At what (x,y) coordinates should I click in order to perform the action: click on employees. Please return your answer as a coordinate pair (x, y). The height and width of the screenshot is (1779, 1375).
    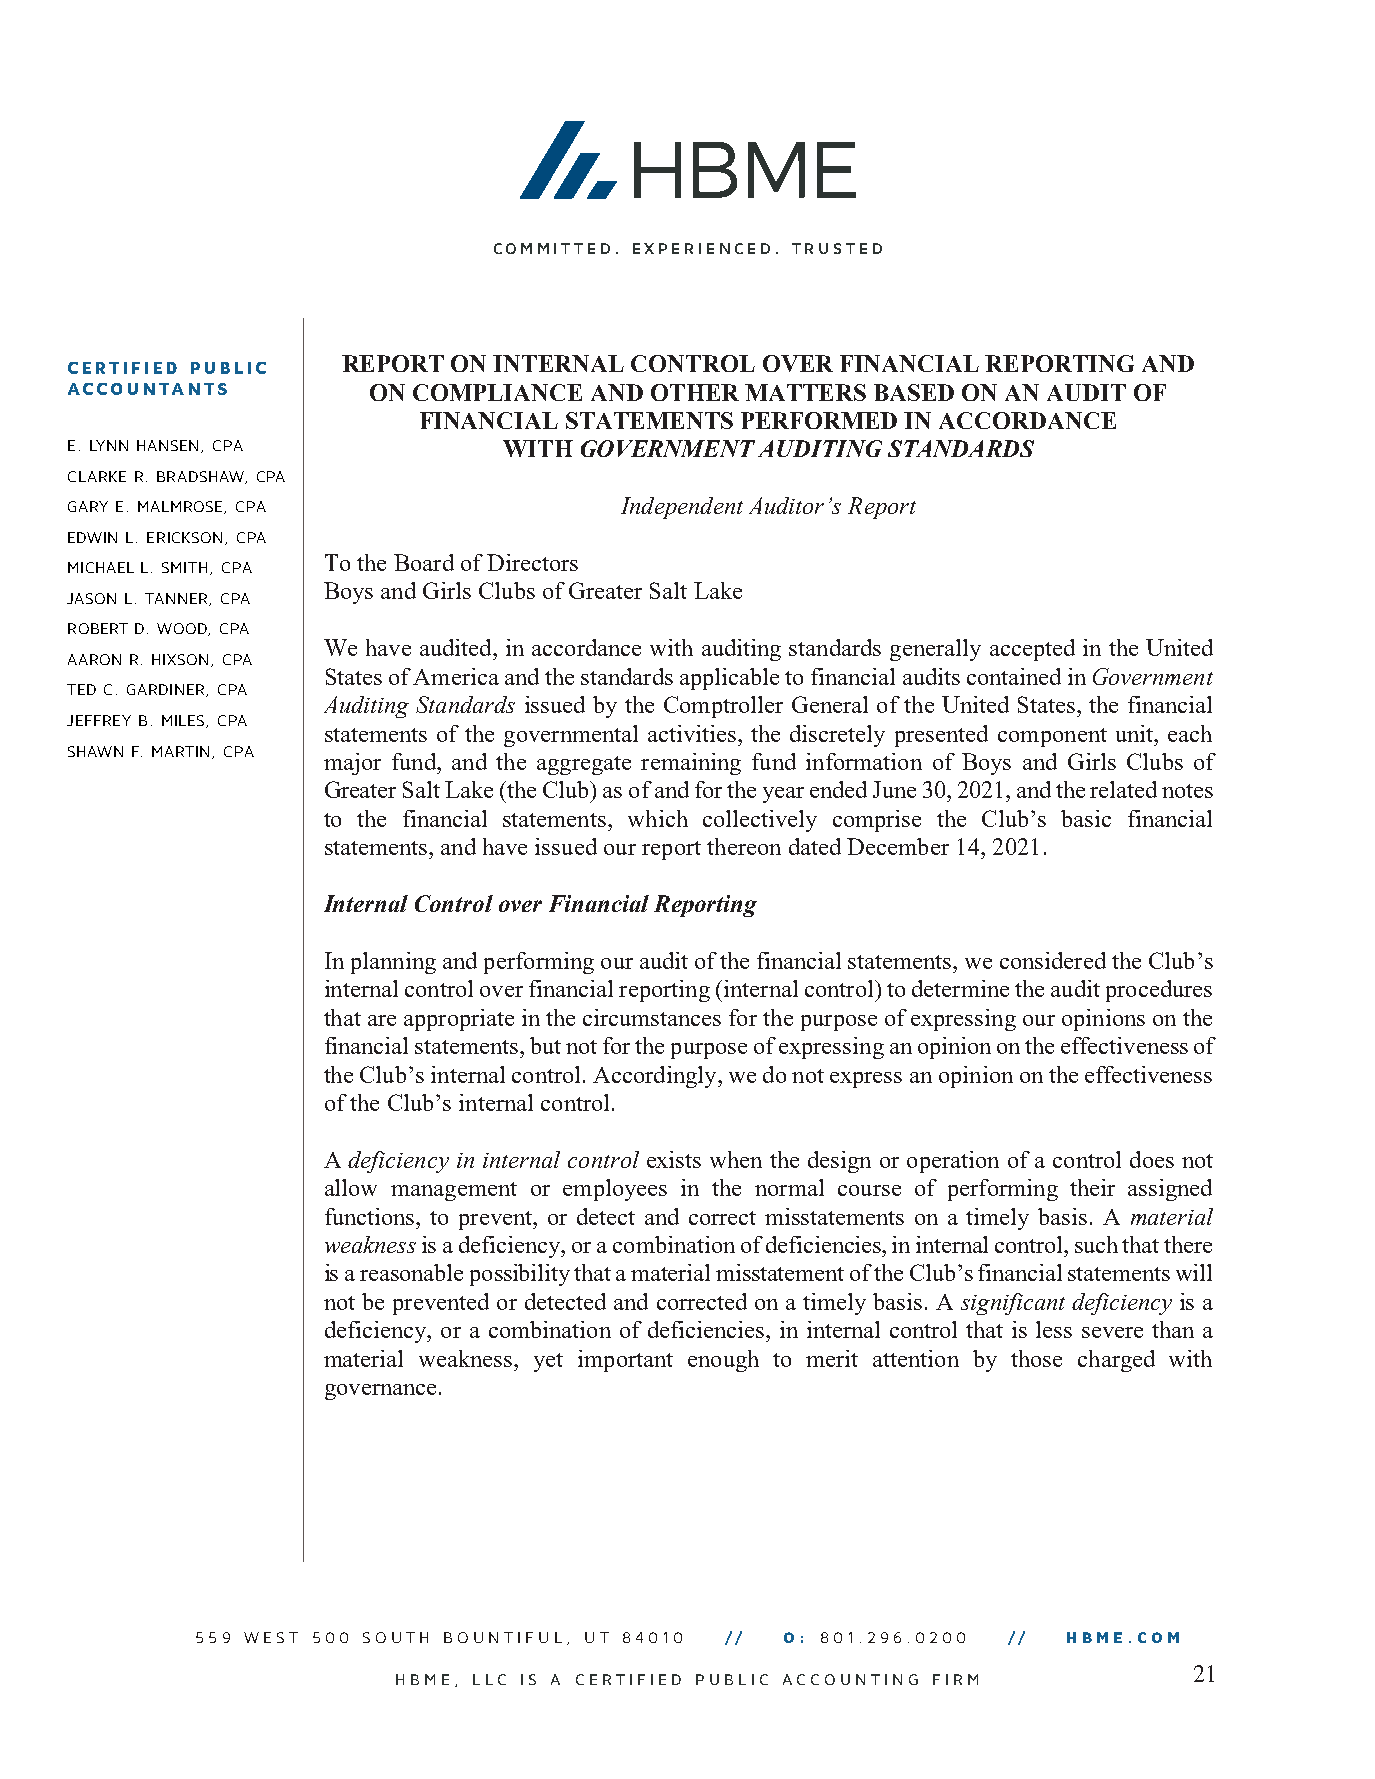
    Looking at the image, I should click on (615, 1190).
